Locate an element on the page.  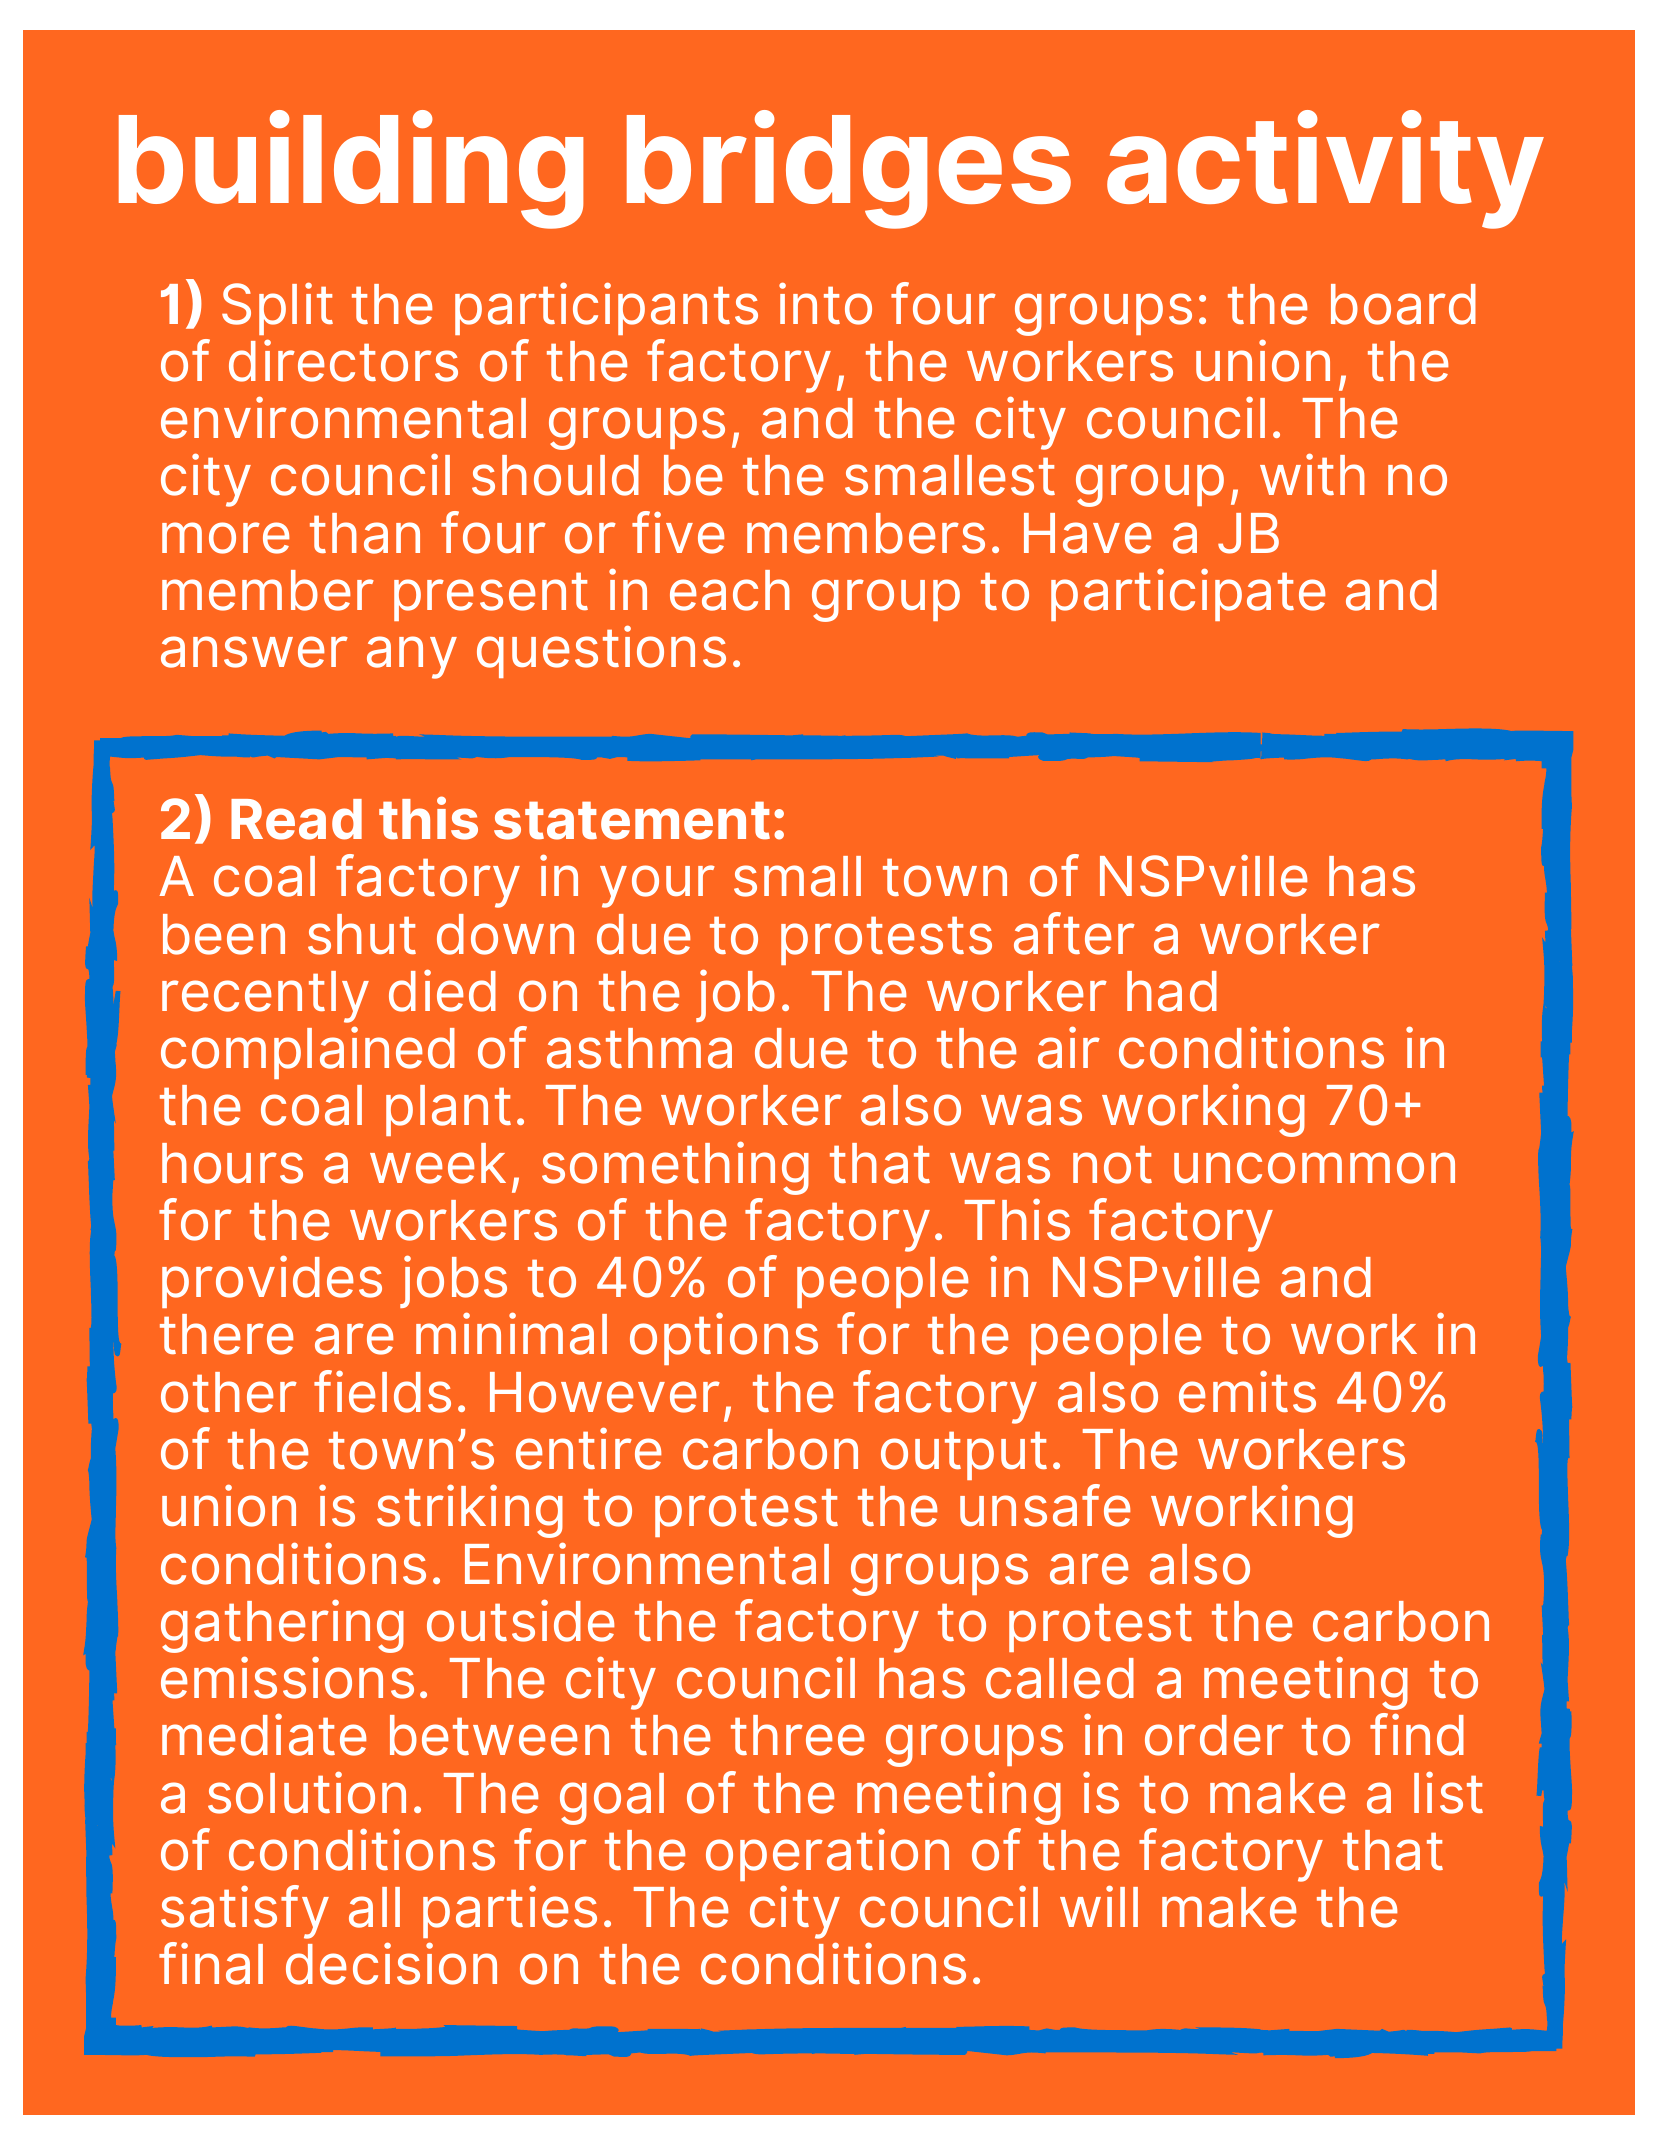
Read is located at coordinates (296, 819).
